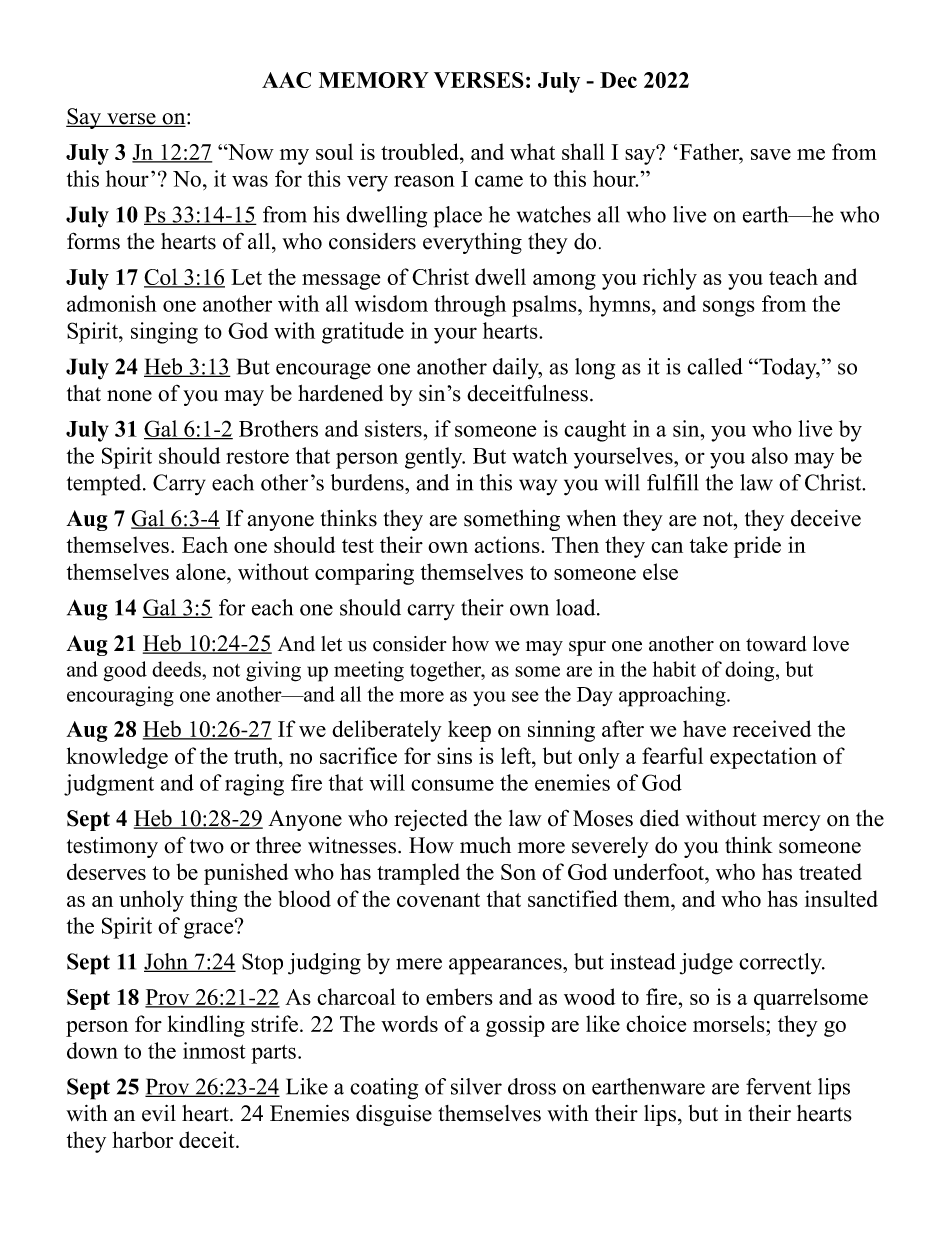  What do you see at coordinates (476, 1086) in the screenshot?
I see `silver` at bounding box center [476, 1086].
